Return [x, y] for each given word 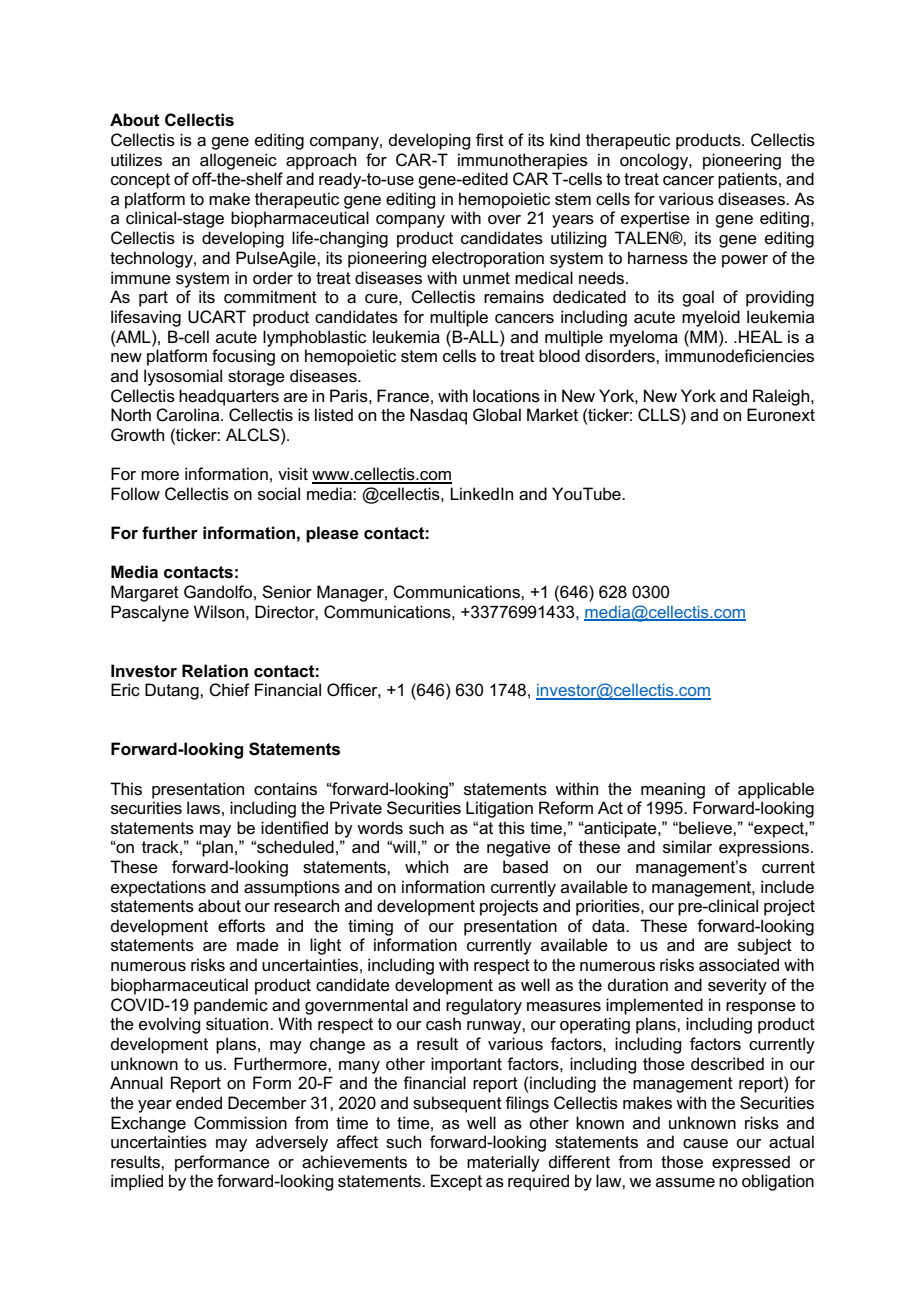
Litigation [499, 809]
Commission [240, 1123]
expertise [655, 219]
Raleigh [782, 397]
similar [687, 847]
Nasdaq [438, 416]
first [490, 140]
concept [140, 181]
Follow [135, 493]
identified [294, 828]
